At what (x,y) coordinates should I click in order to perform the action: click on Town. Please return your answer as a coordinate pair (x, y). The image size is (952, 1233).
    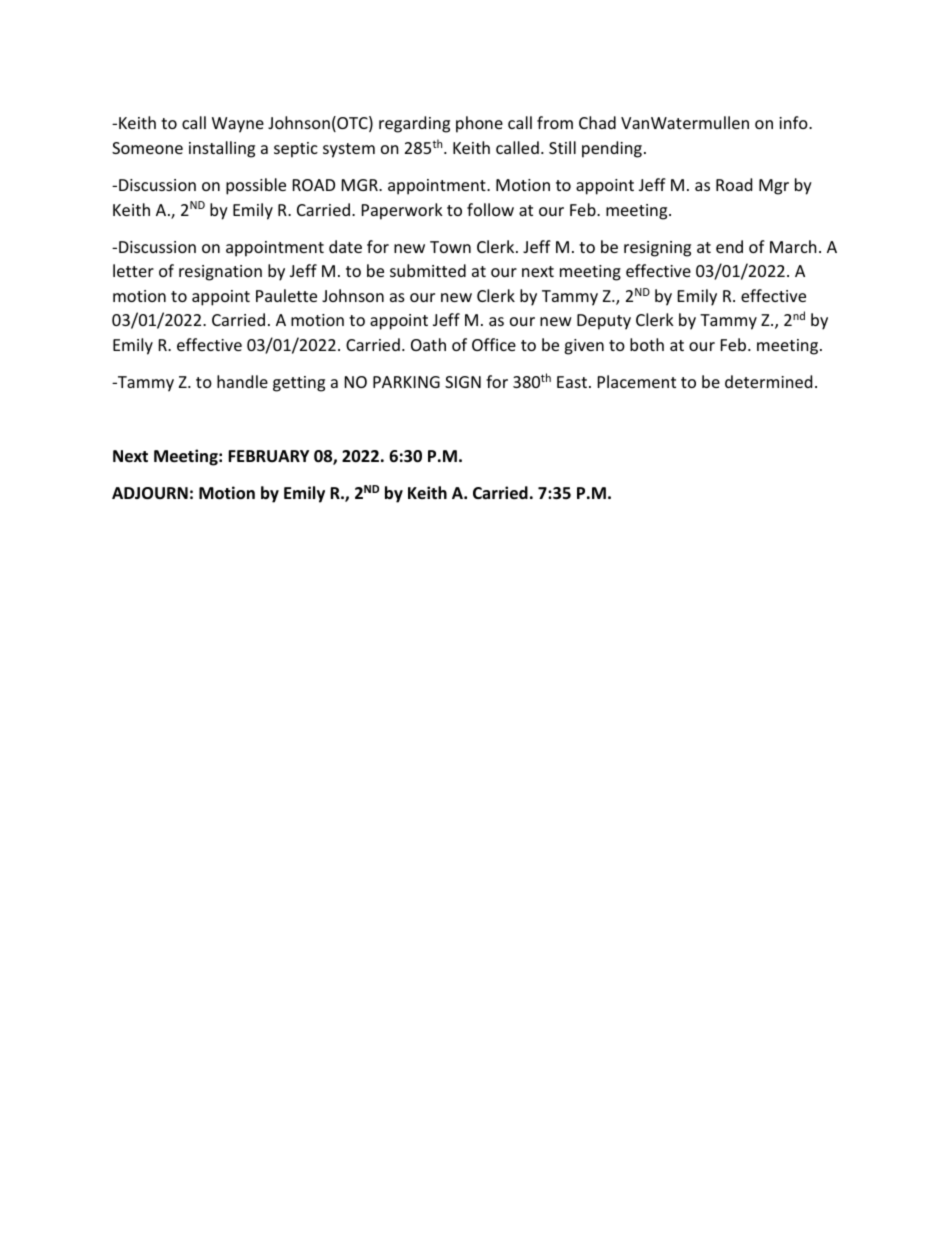
    Looking at the image, I should click on (450, 247).
